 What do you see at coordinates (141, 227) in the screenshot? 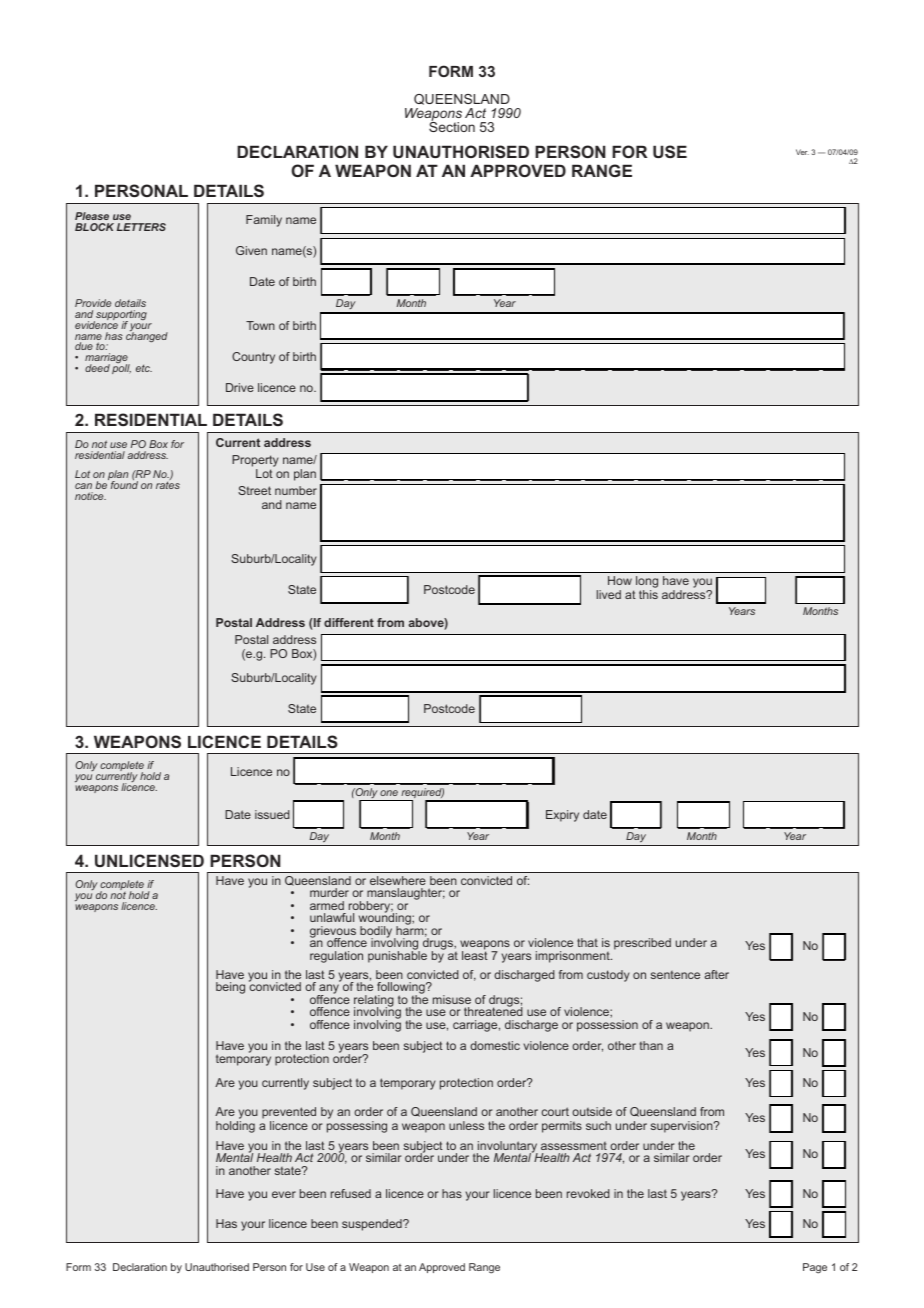
I see `LETTERS` at bounding box center [141, 227].
